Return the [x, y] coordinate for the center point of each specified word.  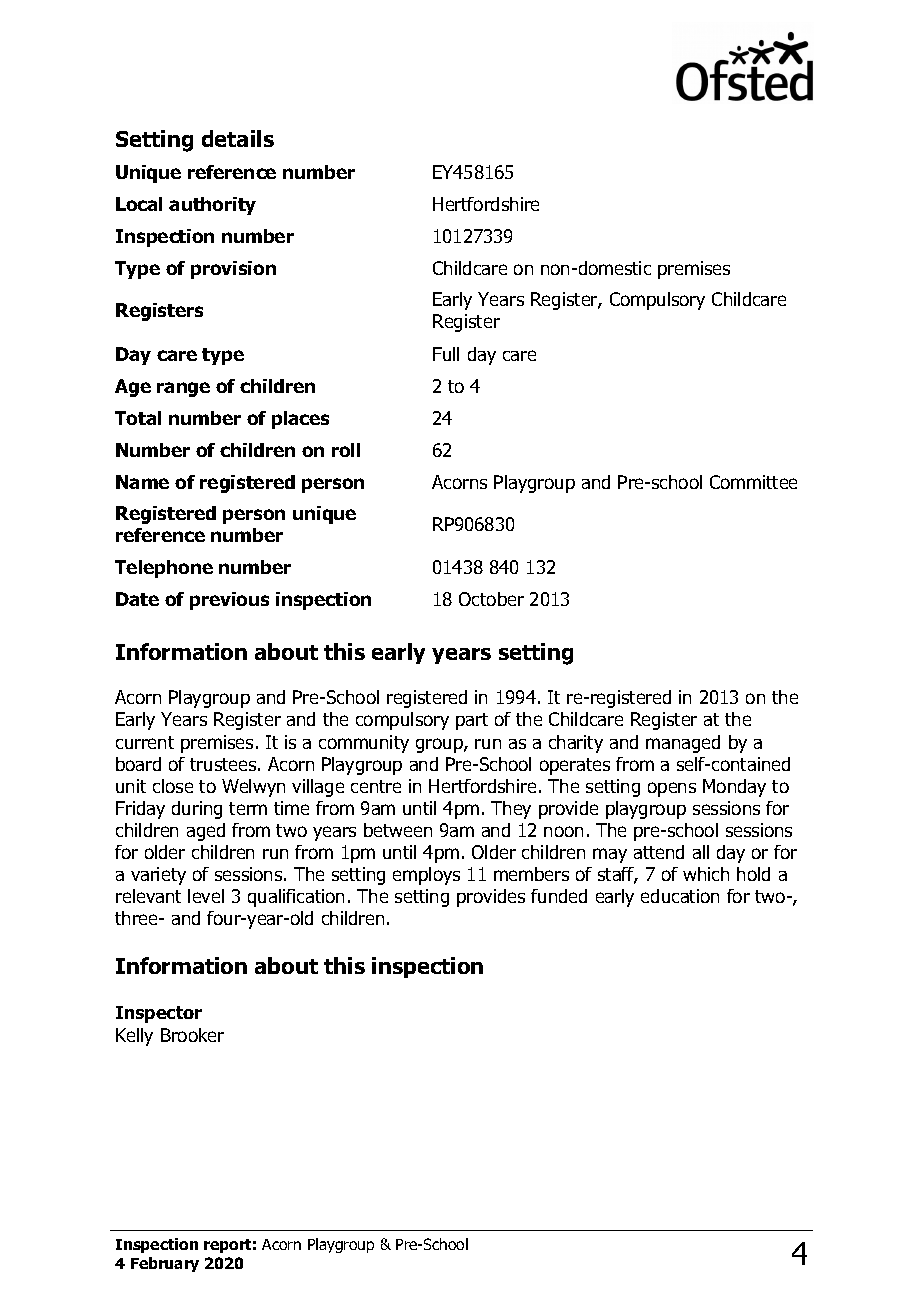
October [491, 599]
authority [212, 206]
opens [672, 789]
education [680, 896]
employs [426, 876]
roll [346, 450]
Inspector [159, 1014]
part [472, 721]
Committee [753, 482]
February [165, 1264]
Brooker [192, 1035]
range [183, 389]
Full [446, 354]
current [145, 742]
